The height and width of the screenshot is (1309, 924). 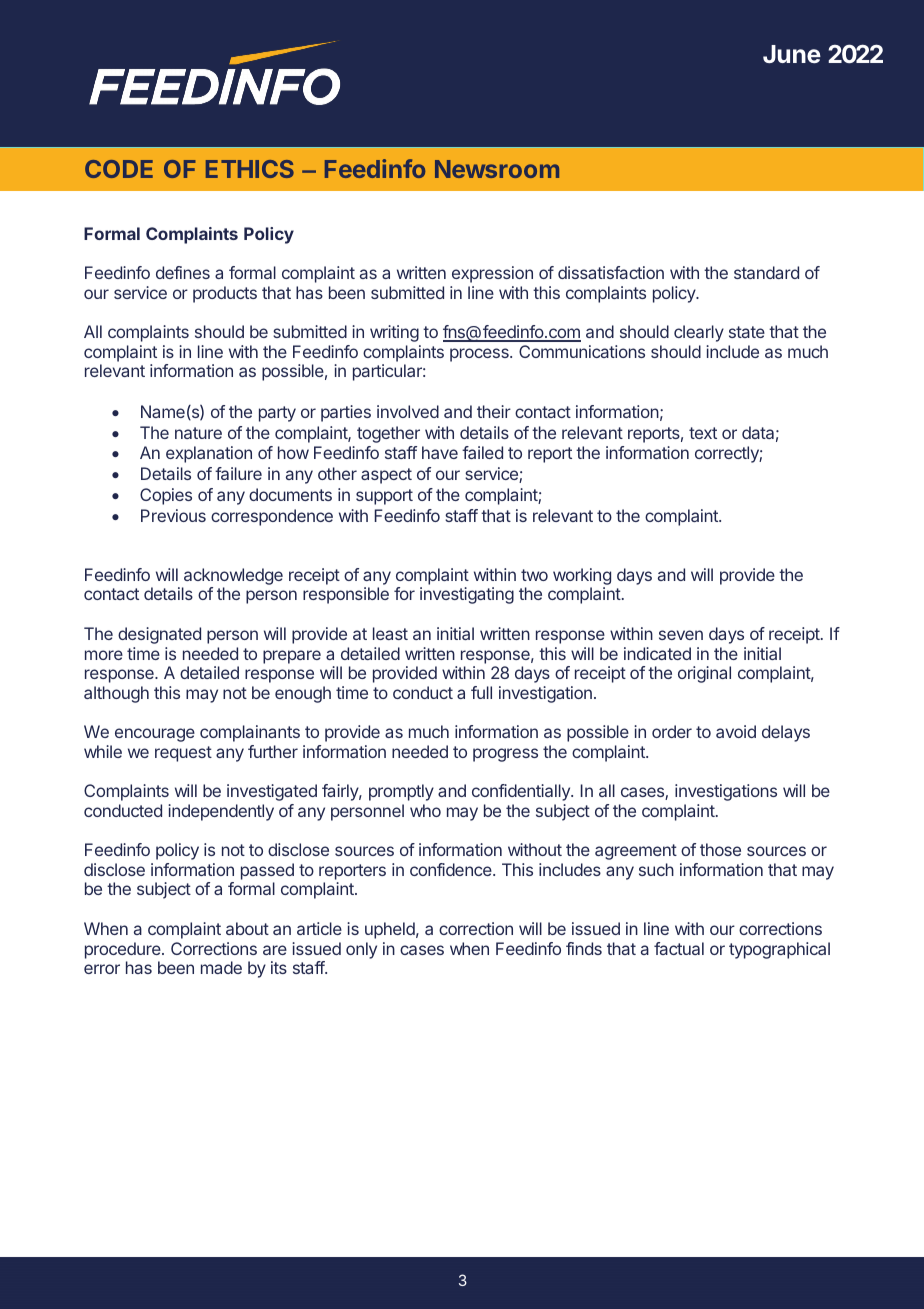 I want to click on text, so click(x=703, y=433).
